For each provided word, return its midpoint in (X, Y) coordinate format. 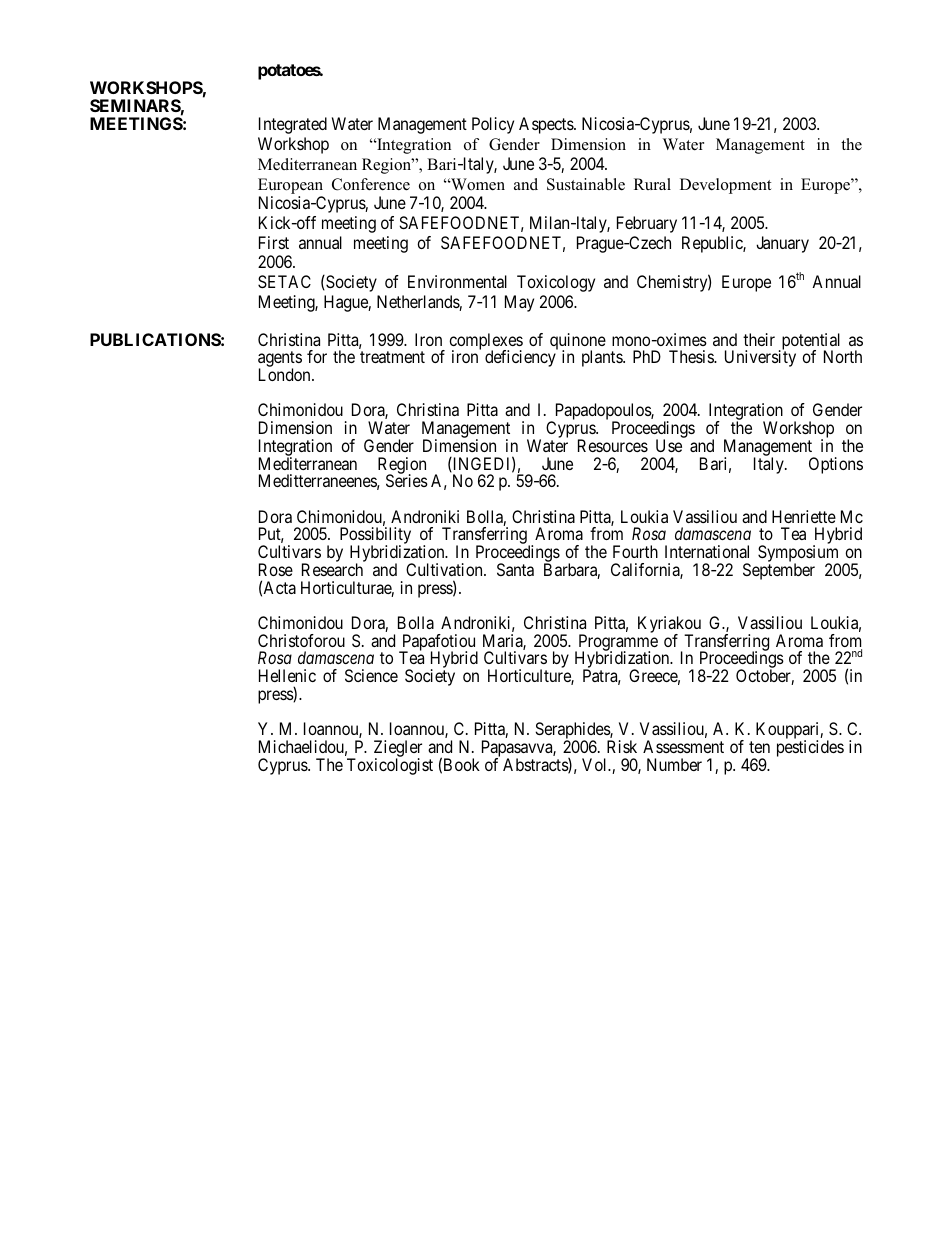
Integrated (293, 125)
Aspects (547, 125)
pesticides (810, 748)
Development (725, 186)
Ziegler (398, 750)
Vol (596, 764)
